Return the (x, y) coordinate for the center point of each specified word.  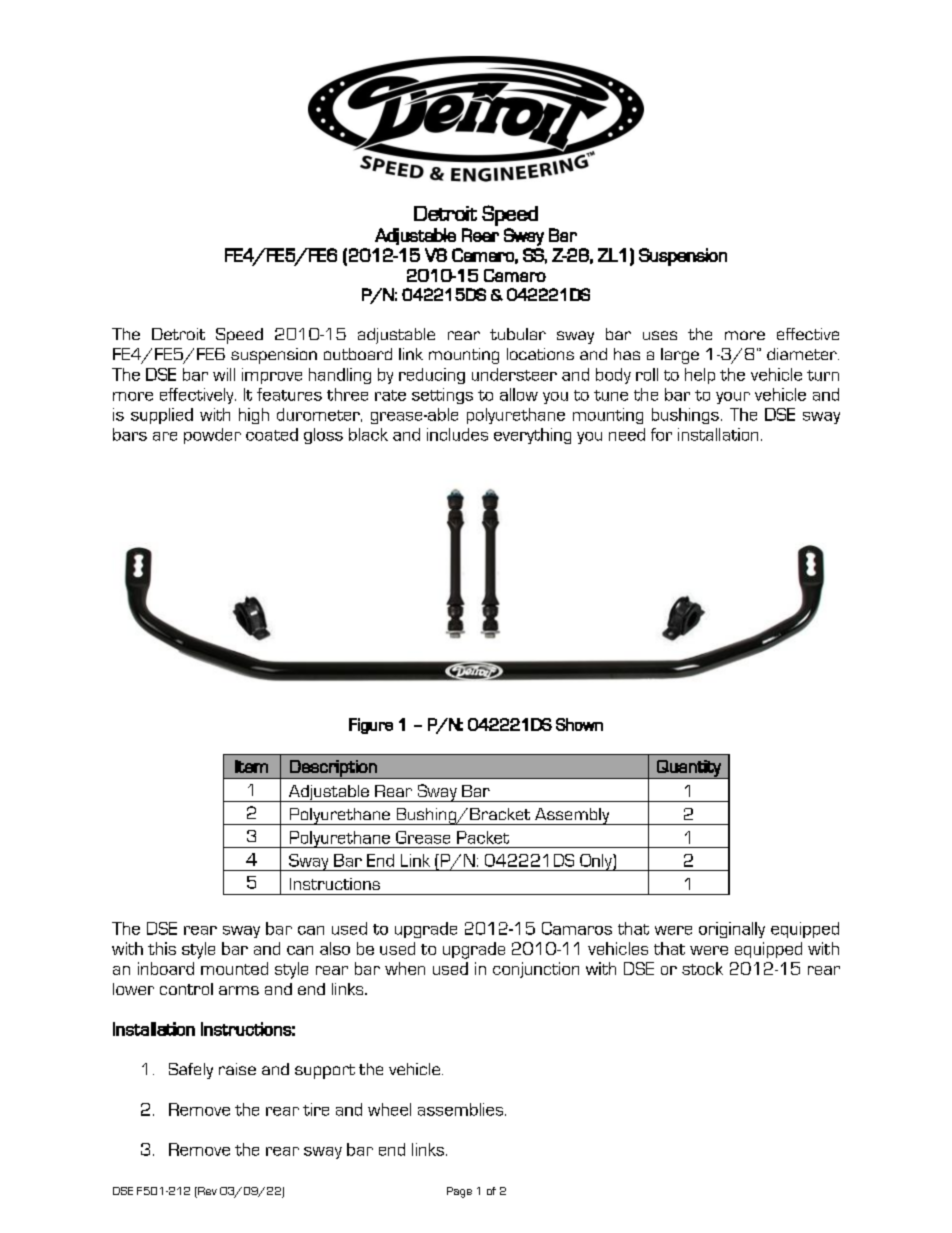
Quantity (689, 769)
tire (316, 1109)
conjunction (536, 970)
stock (702, 968)
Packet (483, 837)
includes (457, 434)
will (224, 374)
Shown (579, 724)
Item (251, 766)
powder (212, 436)
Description (333, 769)
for (661, 434)
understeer (514, 374)
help (700, 376)
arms (239, 990)
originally (732, 930)
